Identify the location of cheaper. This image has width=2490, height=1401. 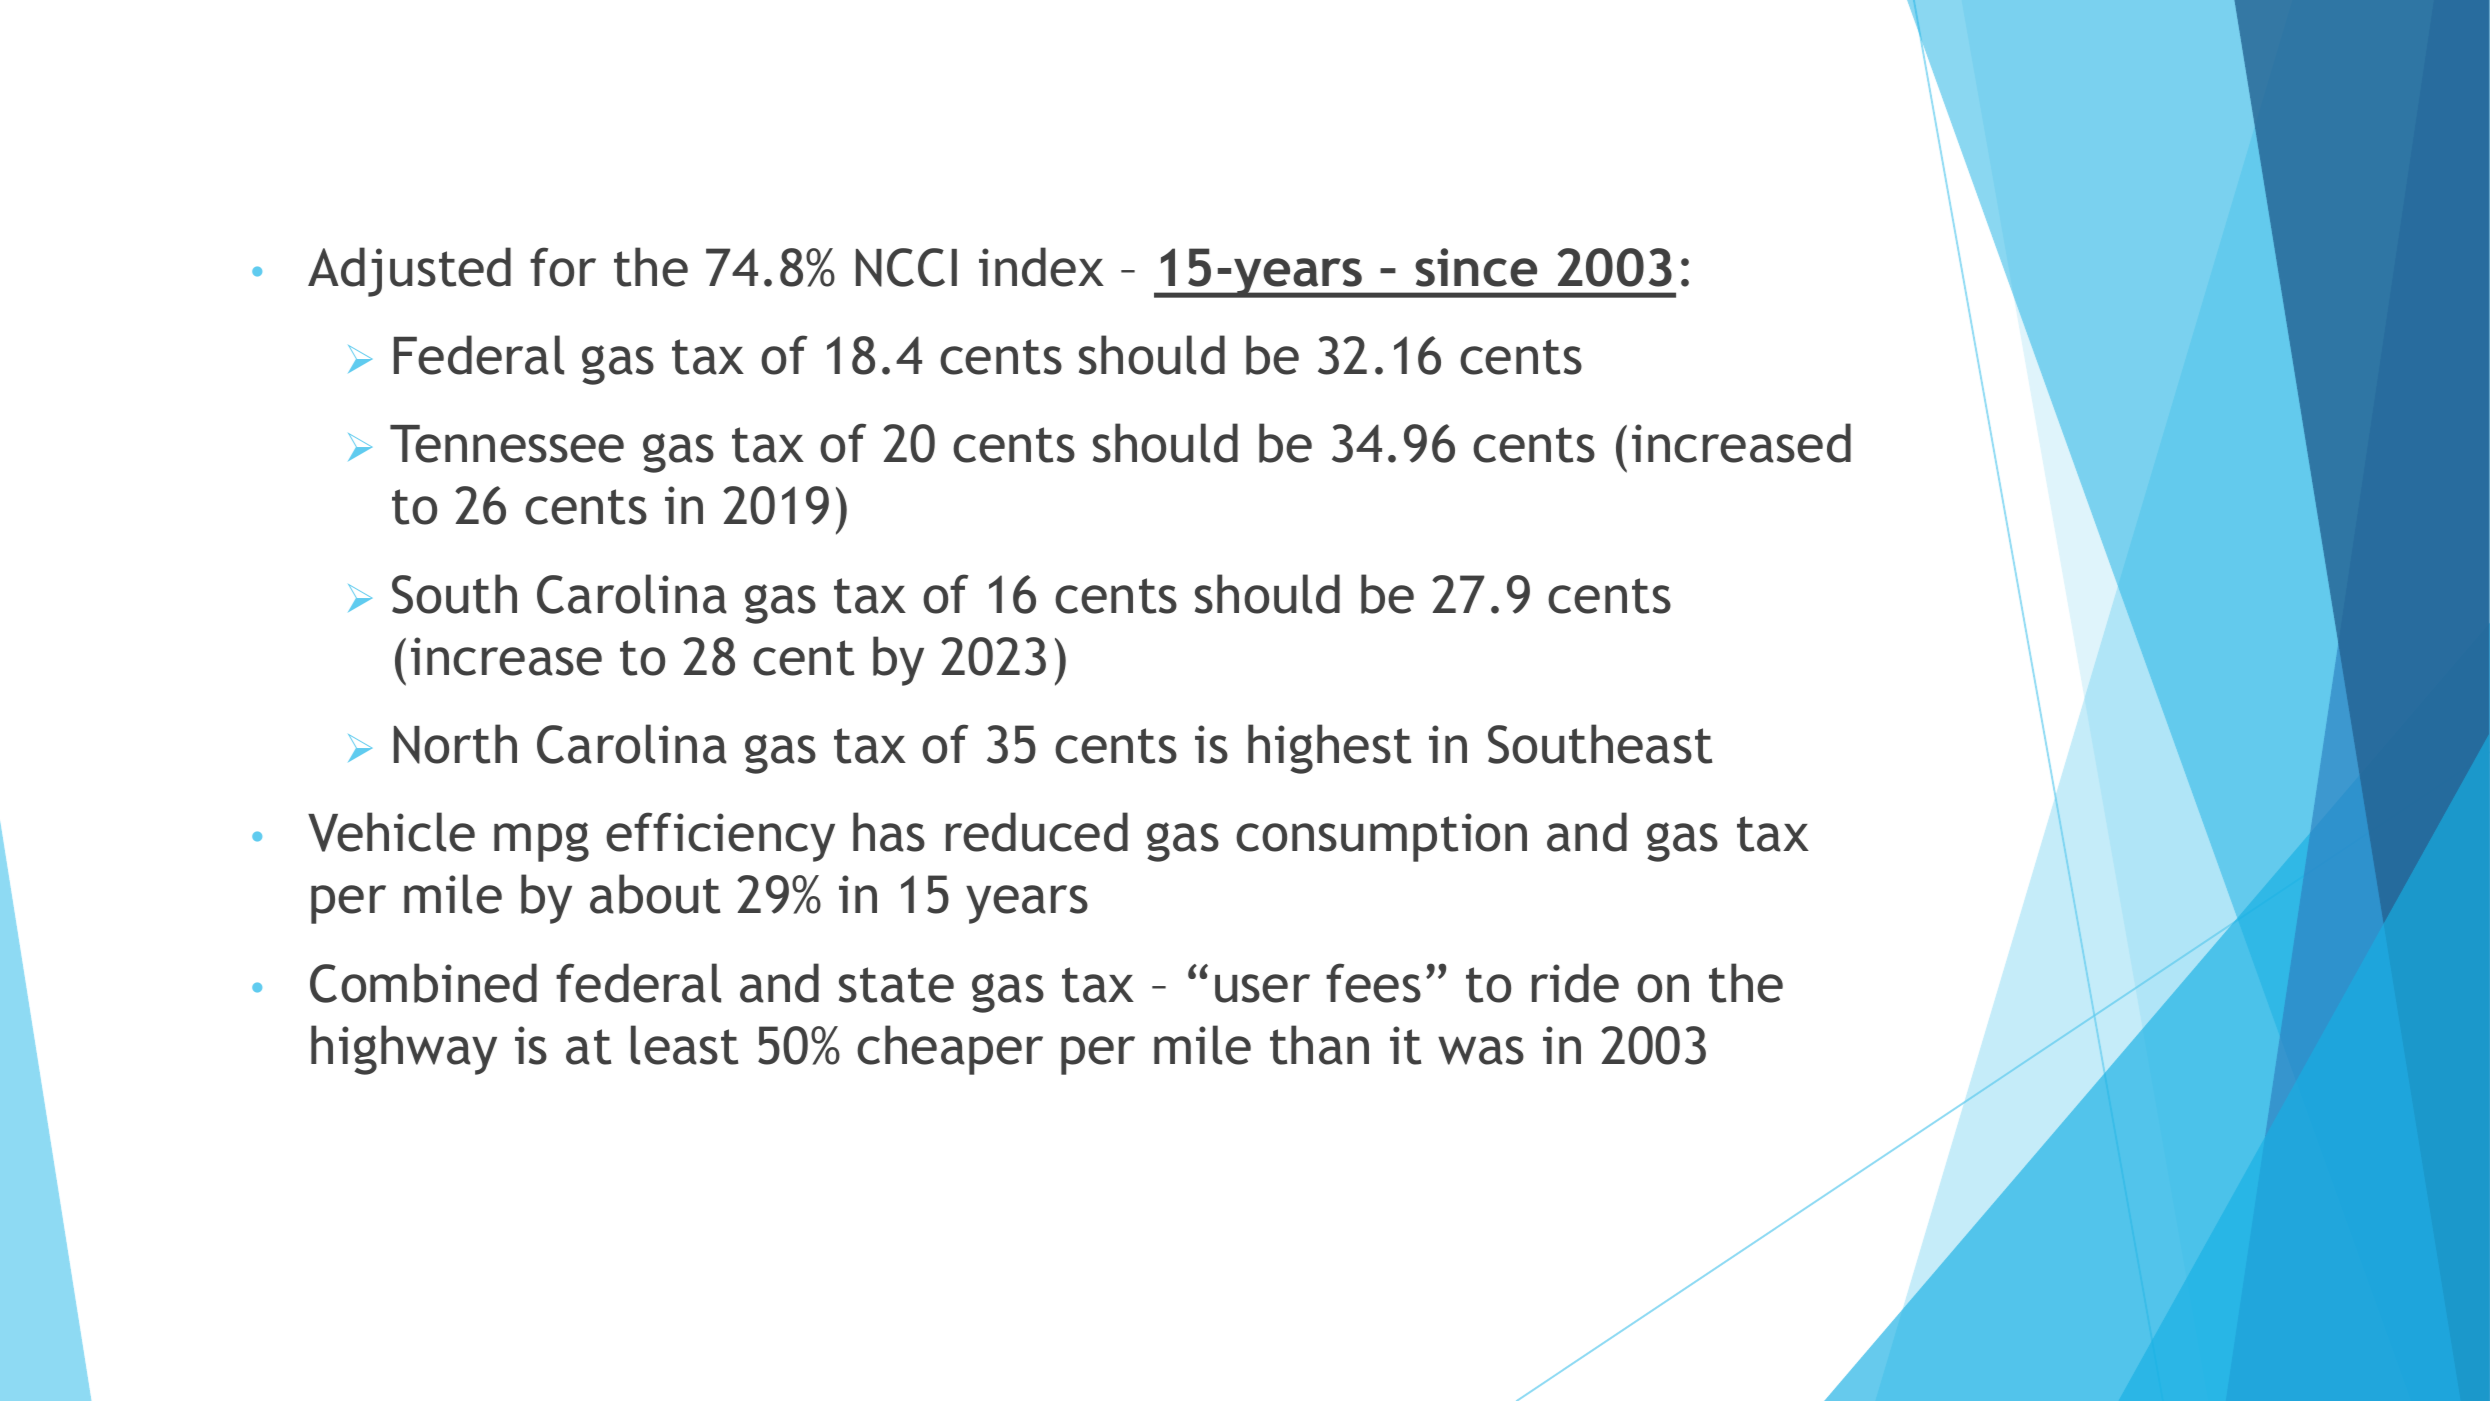
(950, 1050).
